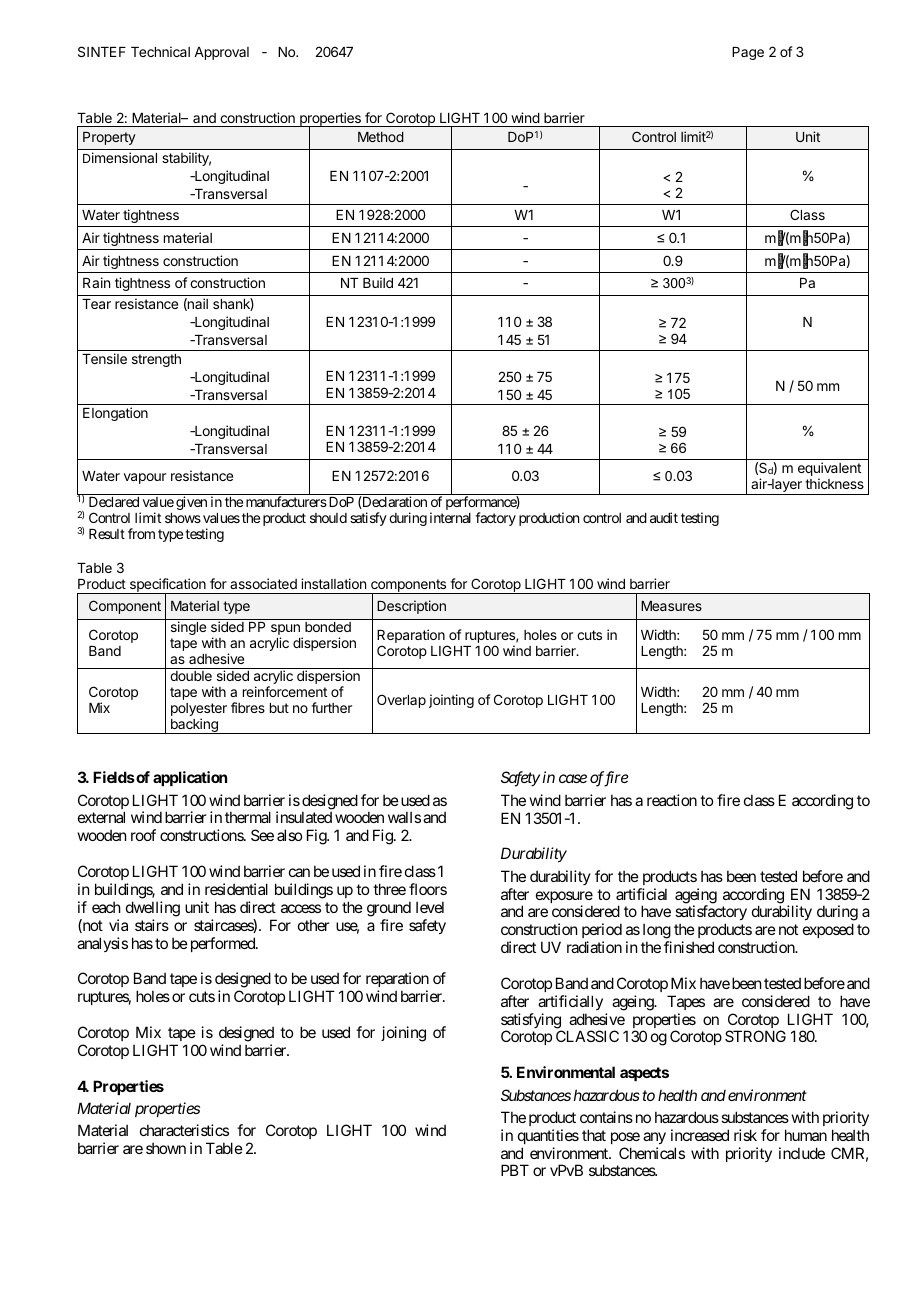 The image size is (924, 1308). What do you see at coordinates (671, 606) in the screenshot?
I see `Measures` at bounding box center [671, 606].
